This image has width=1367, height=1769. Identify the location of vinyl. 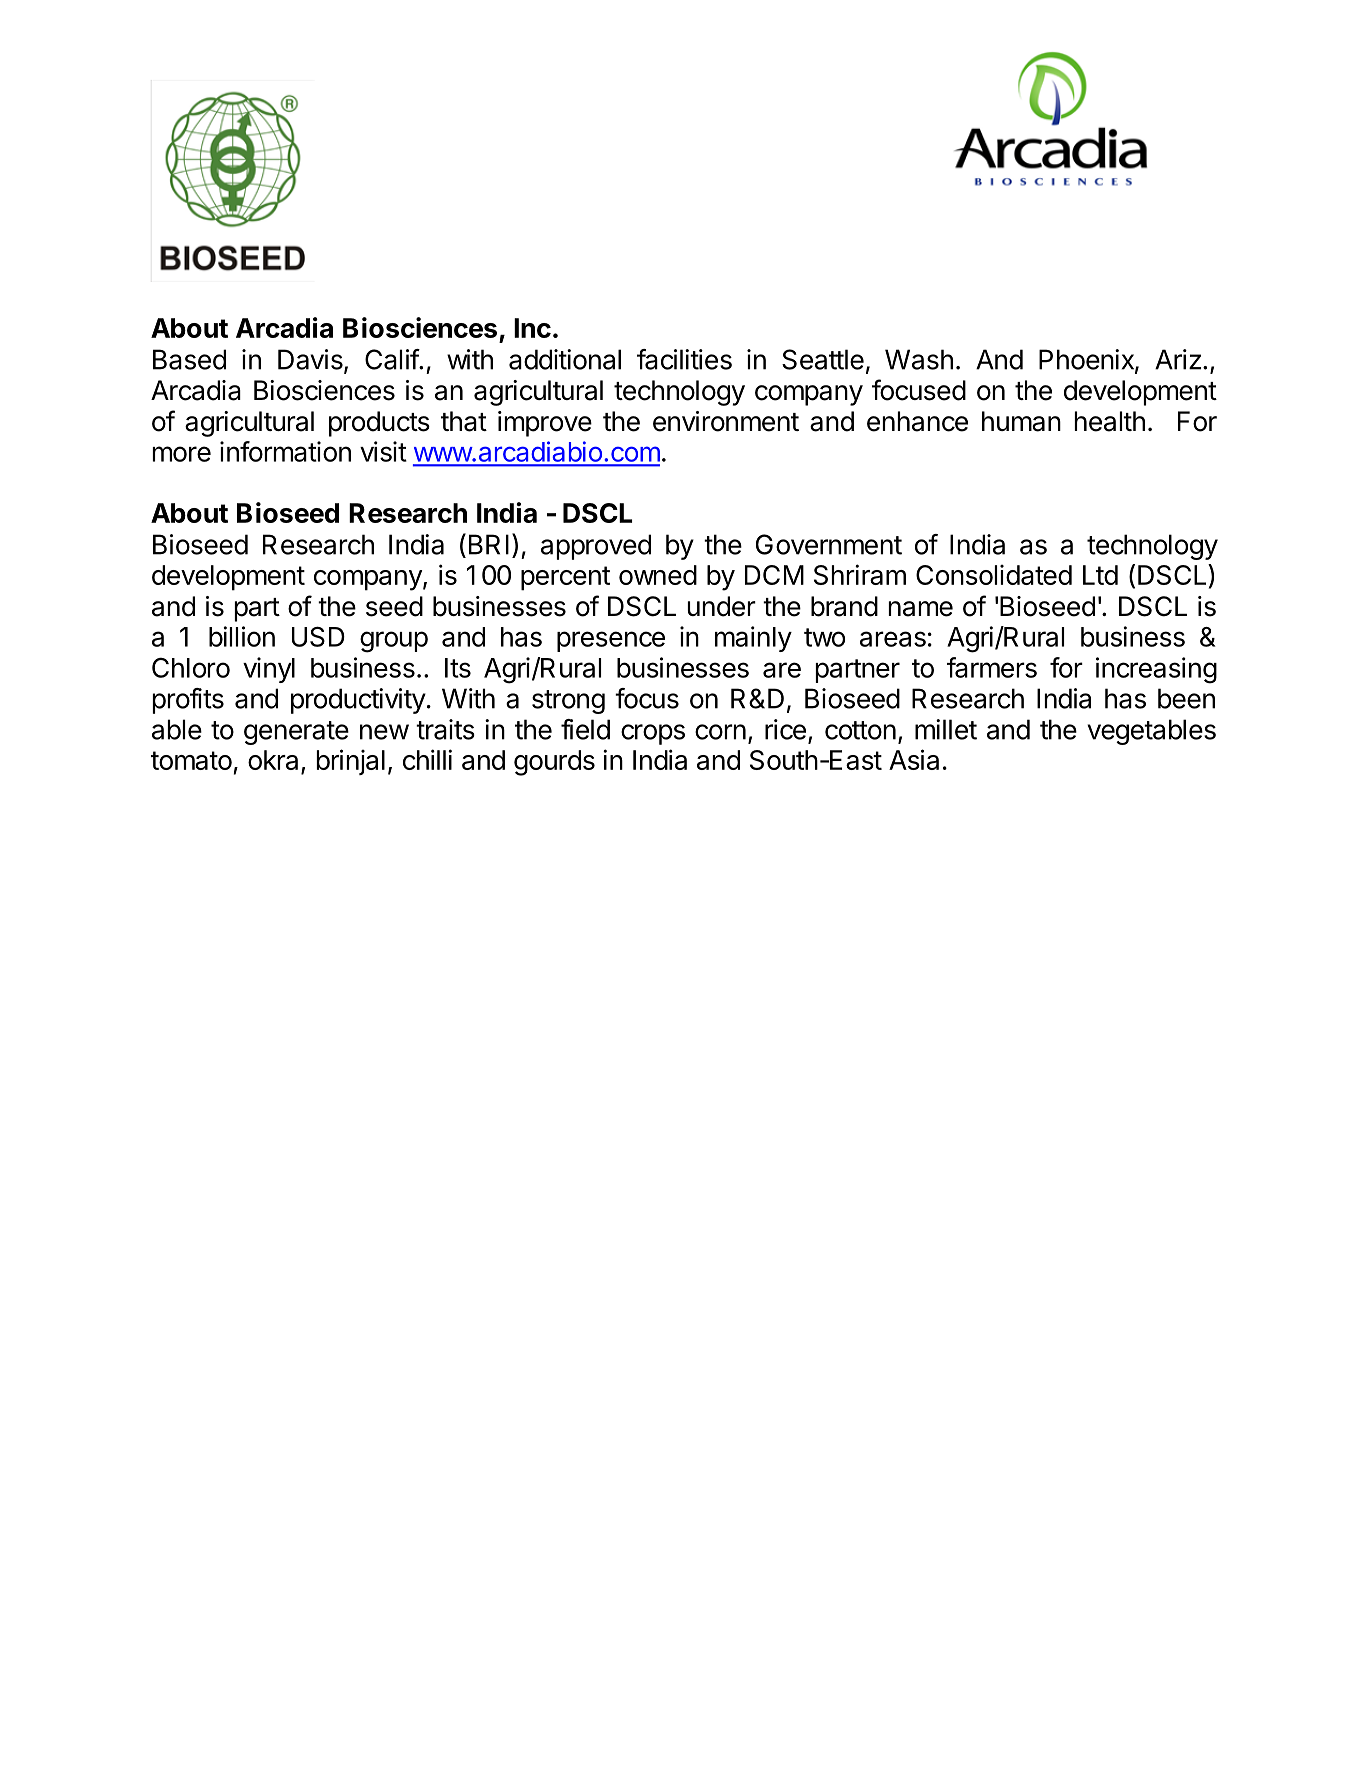
(269, 670).
